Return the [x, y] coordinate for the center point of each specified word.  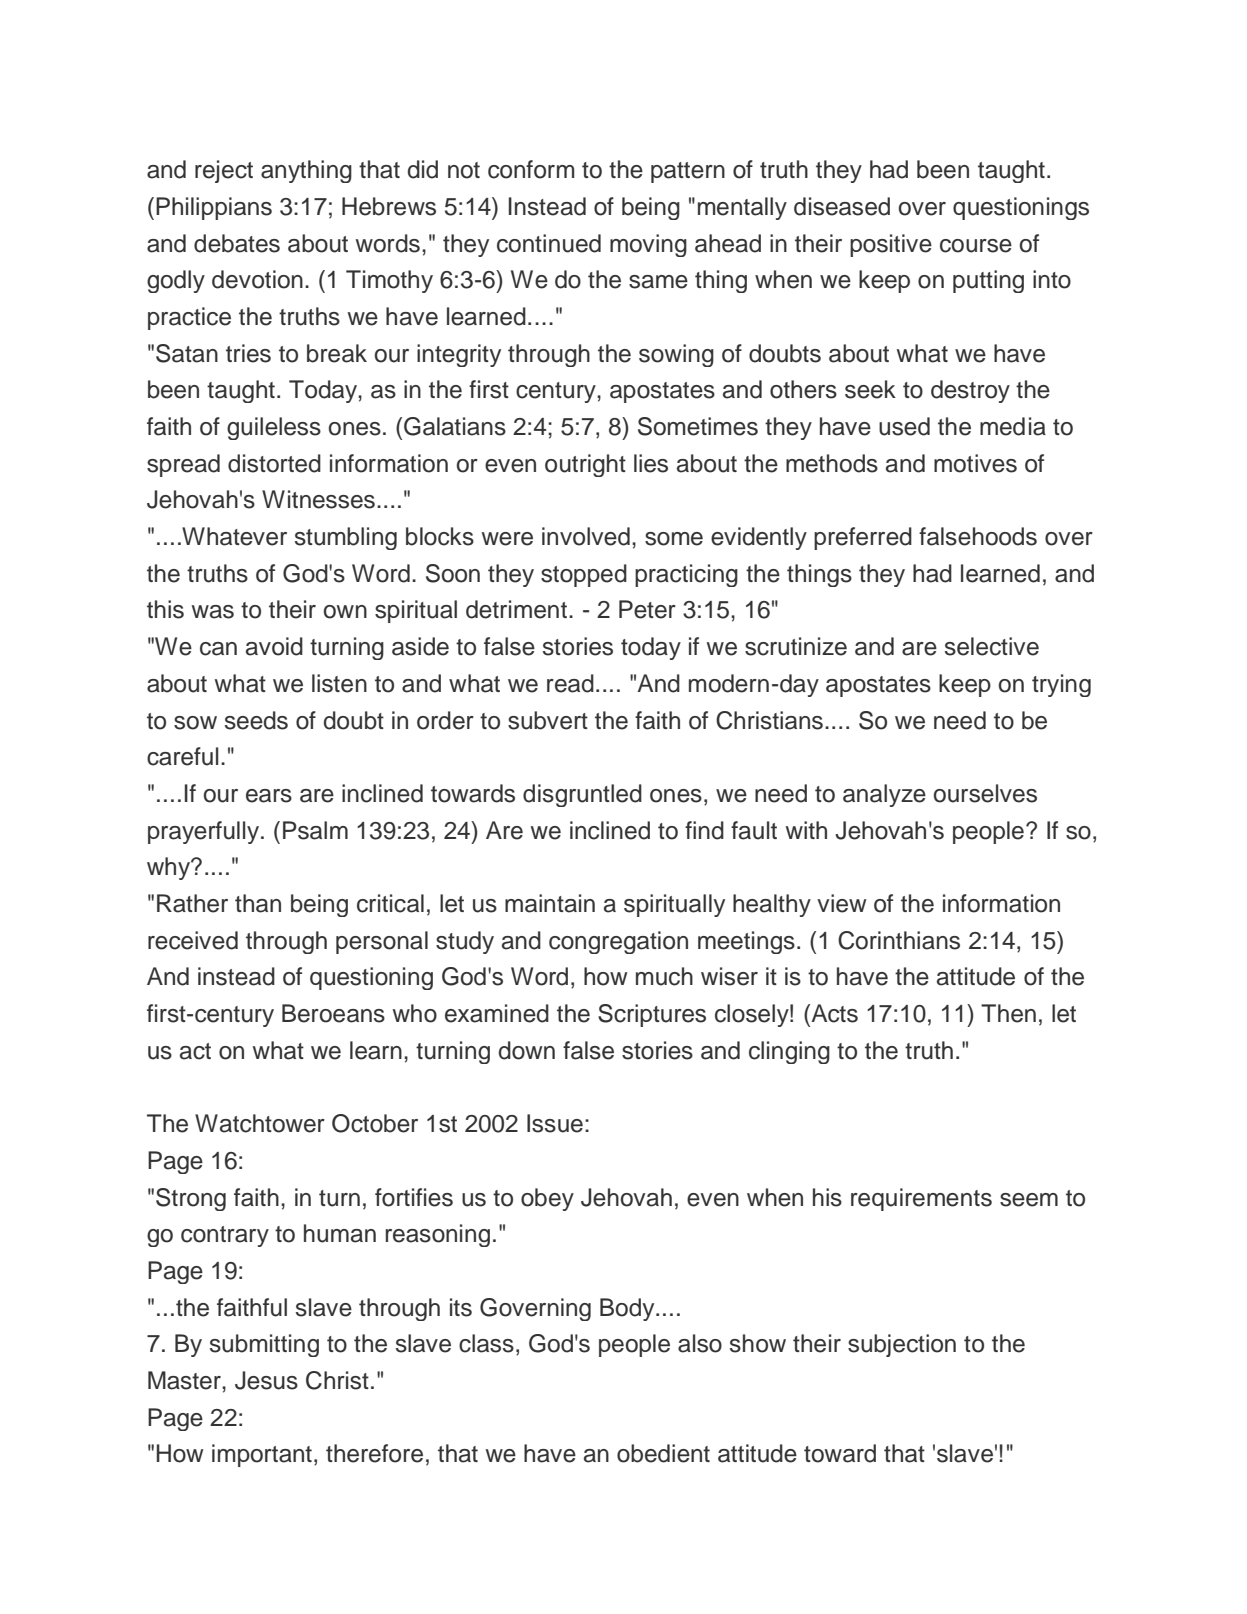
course [976, 246]
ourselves [985, 793]
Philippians [214, 208]
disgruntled [582, 795]
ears [269, 796]
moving [648, 245]
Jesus [266, 1380]
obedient [663, 1453]
